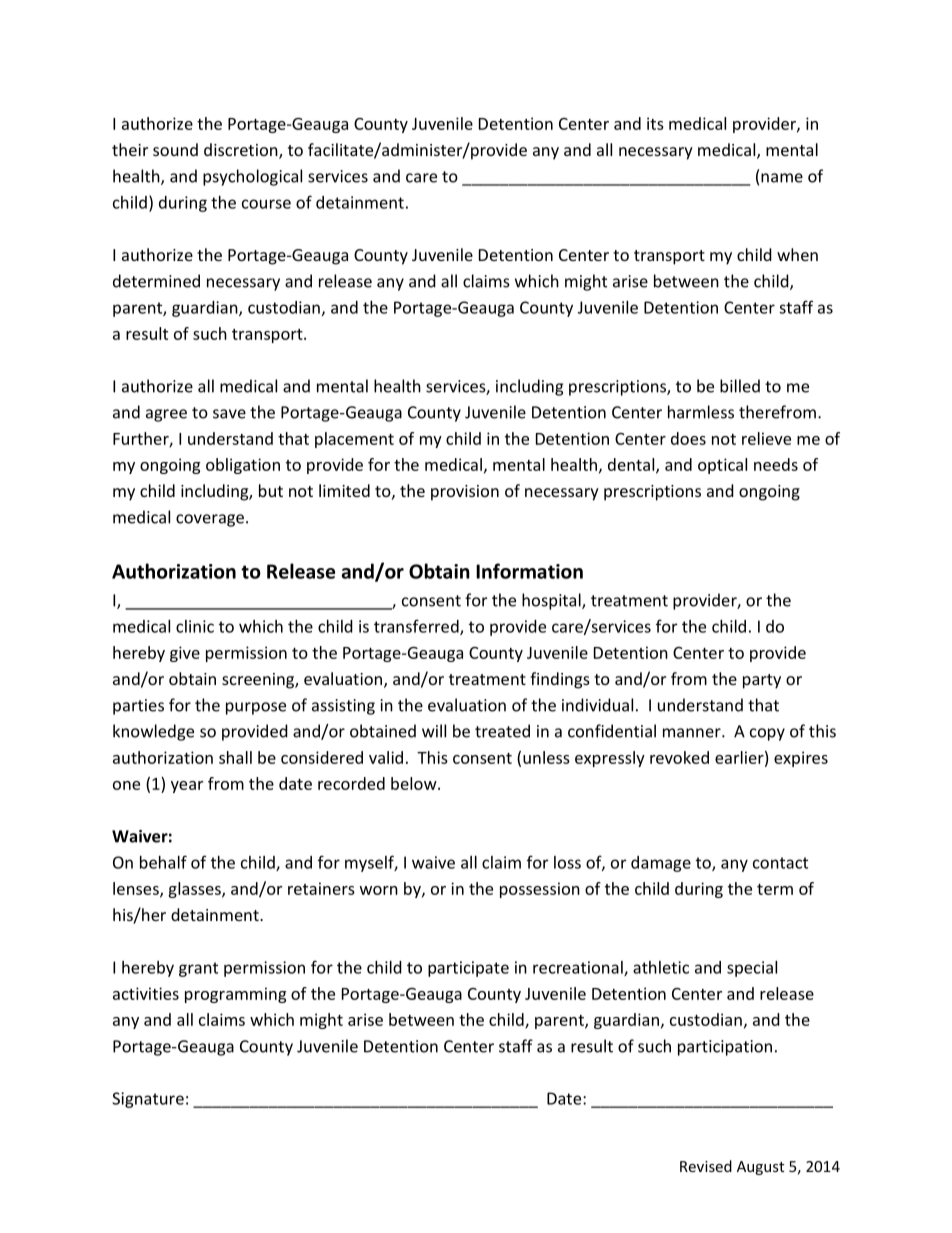  What do you see at coordinates (243, 466) in the image?
I see `obligation` at bounding box center [243, 466].
